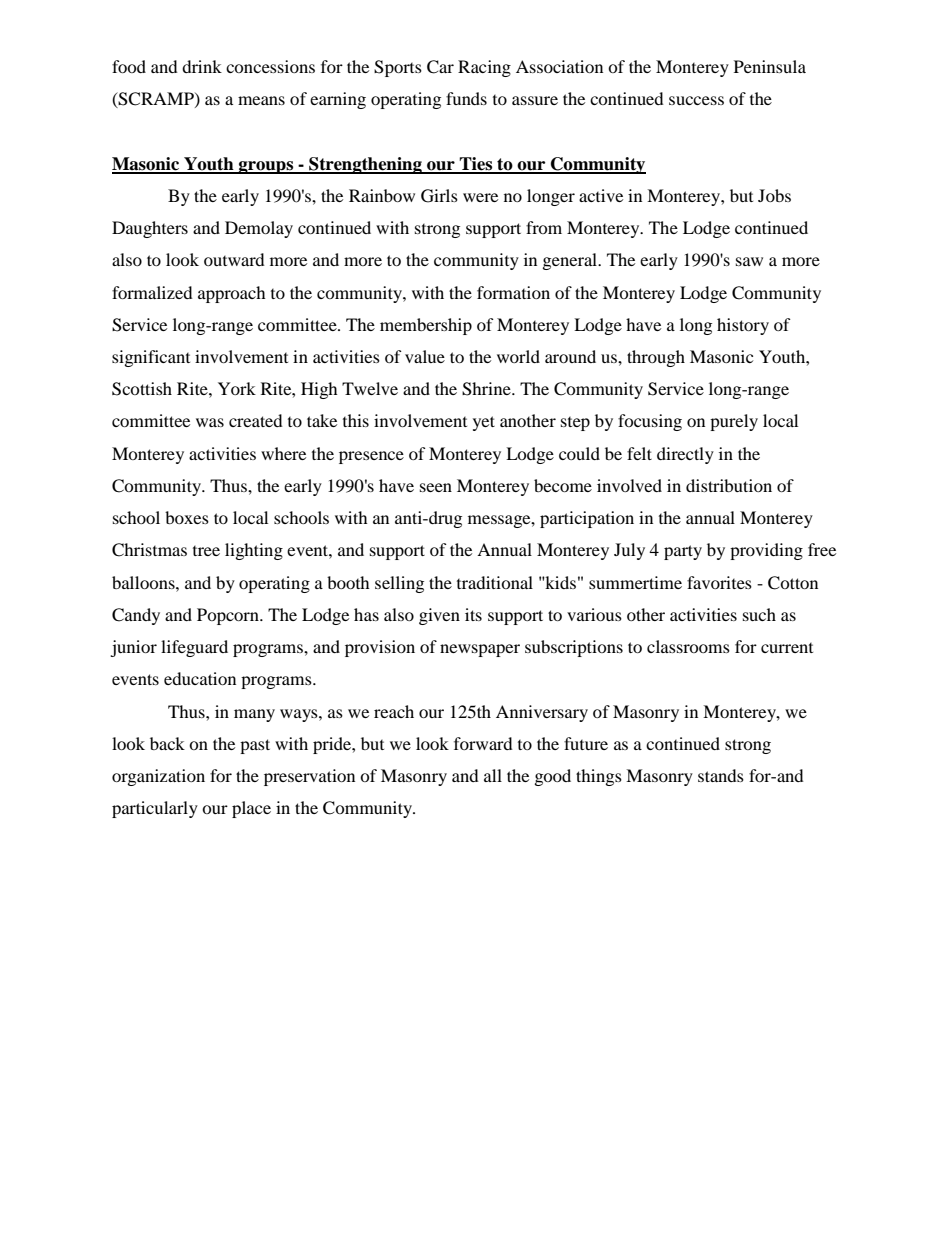  I want to click on history, so click(743, 326).
